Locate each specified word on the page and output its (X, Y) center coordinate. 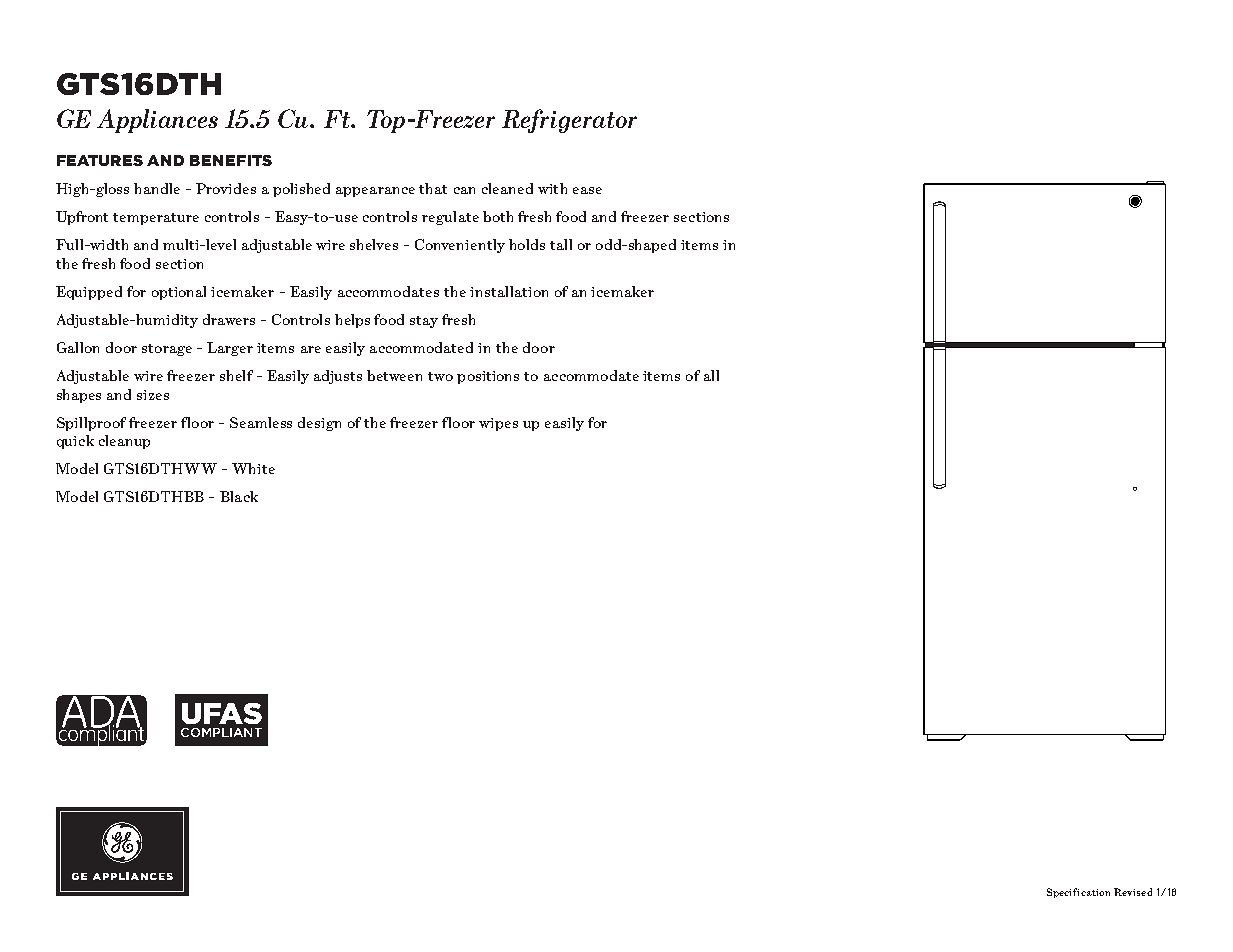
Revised (1133, 892)
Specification (1078, 893)
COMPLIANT (221, 732)
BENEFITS (231, 160)
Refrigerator (569, 121)
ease (587, 190)
